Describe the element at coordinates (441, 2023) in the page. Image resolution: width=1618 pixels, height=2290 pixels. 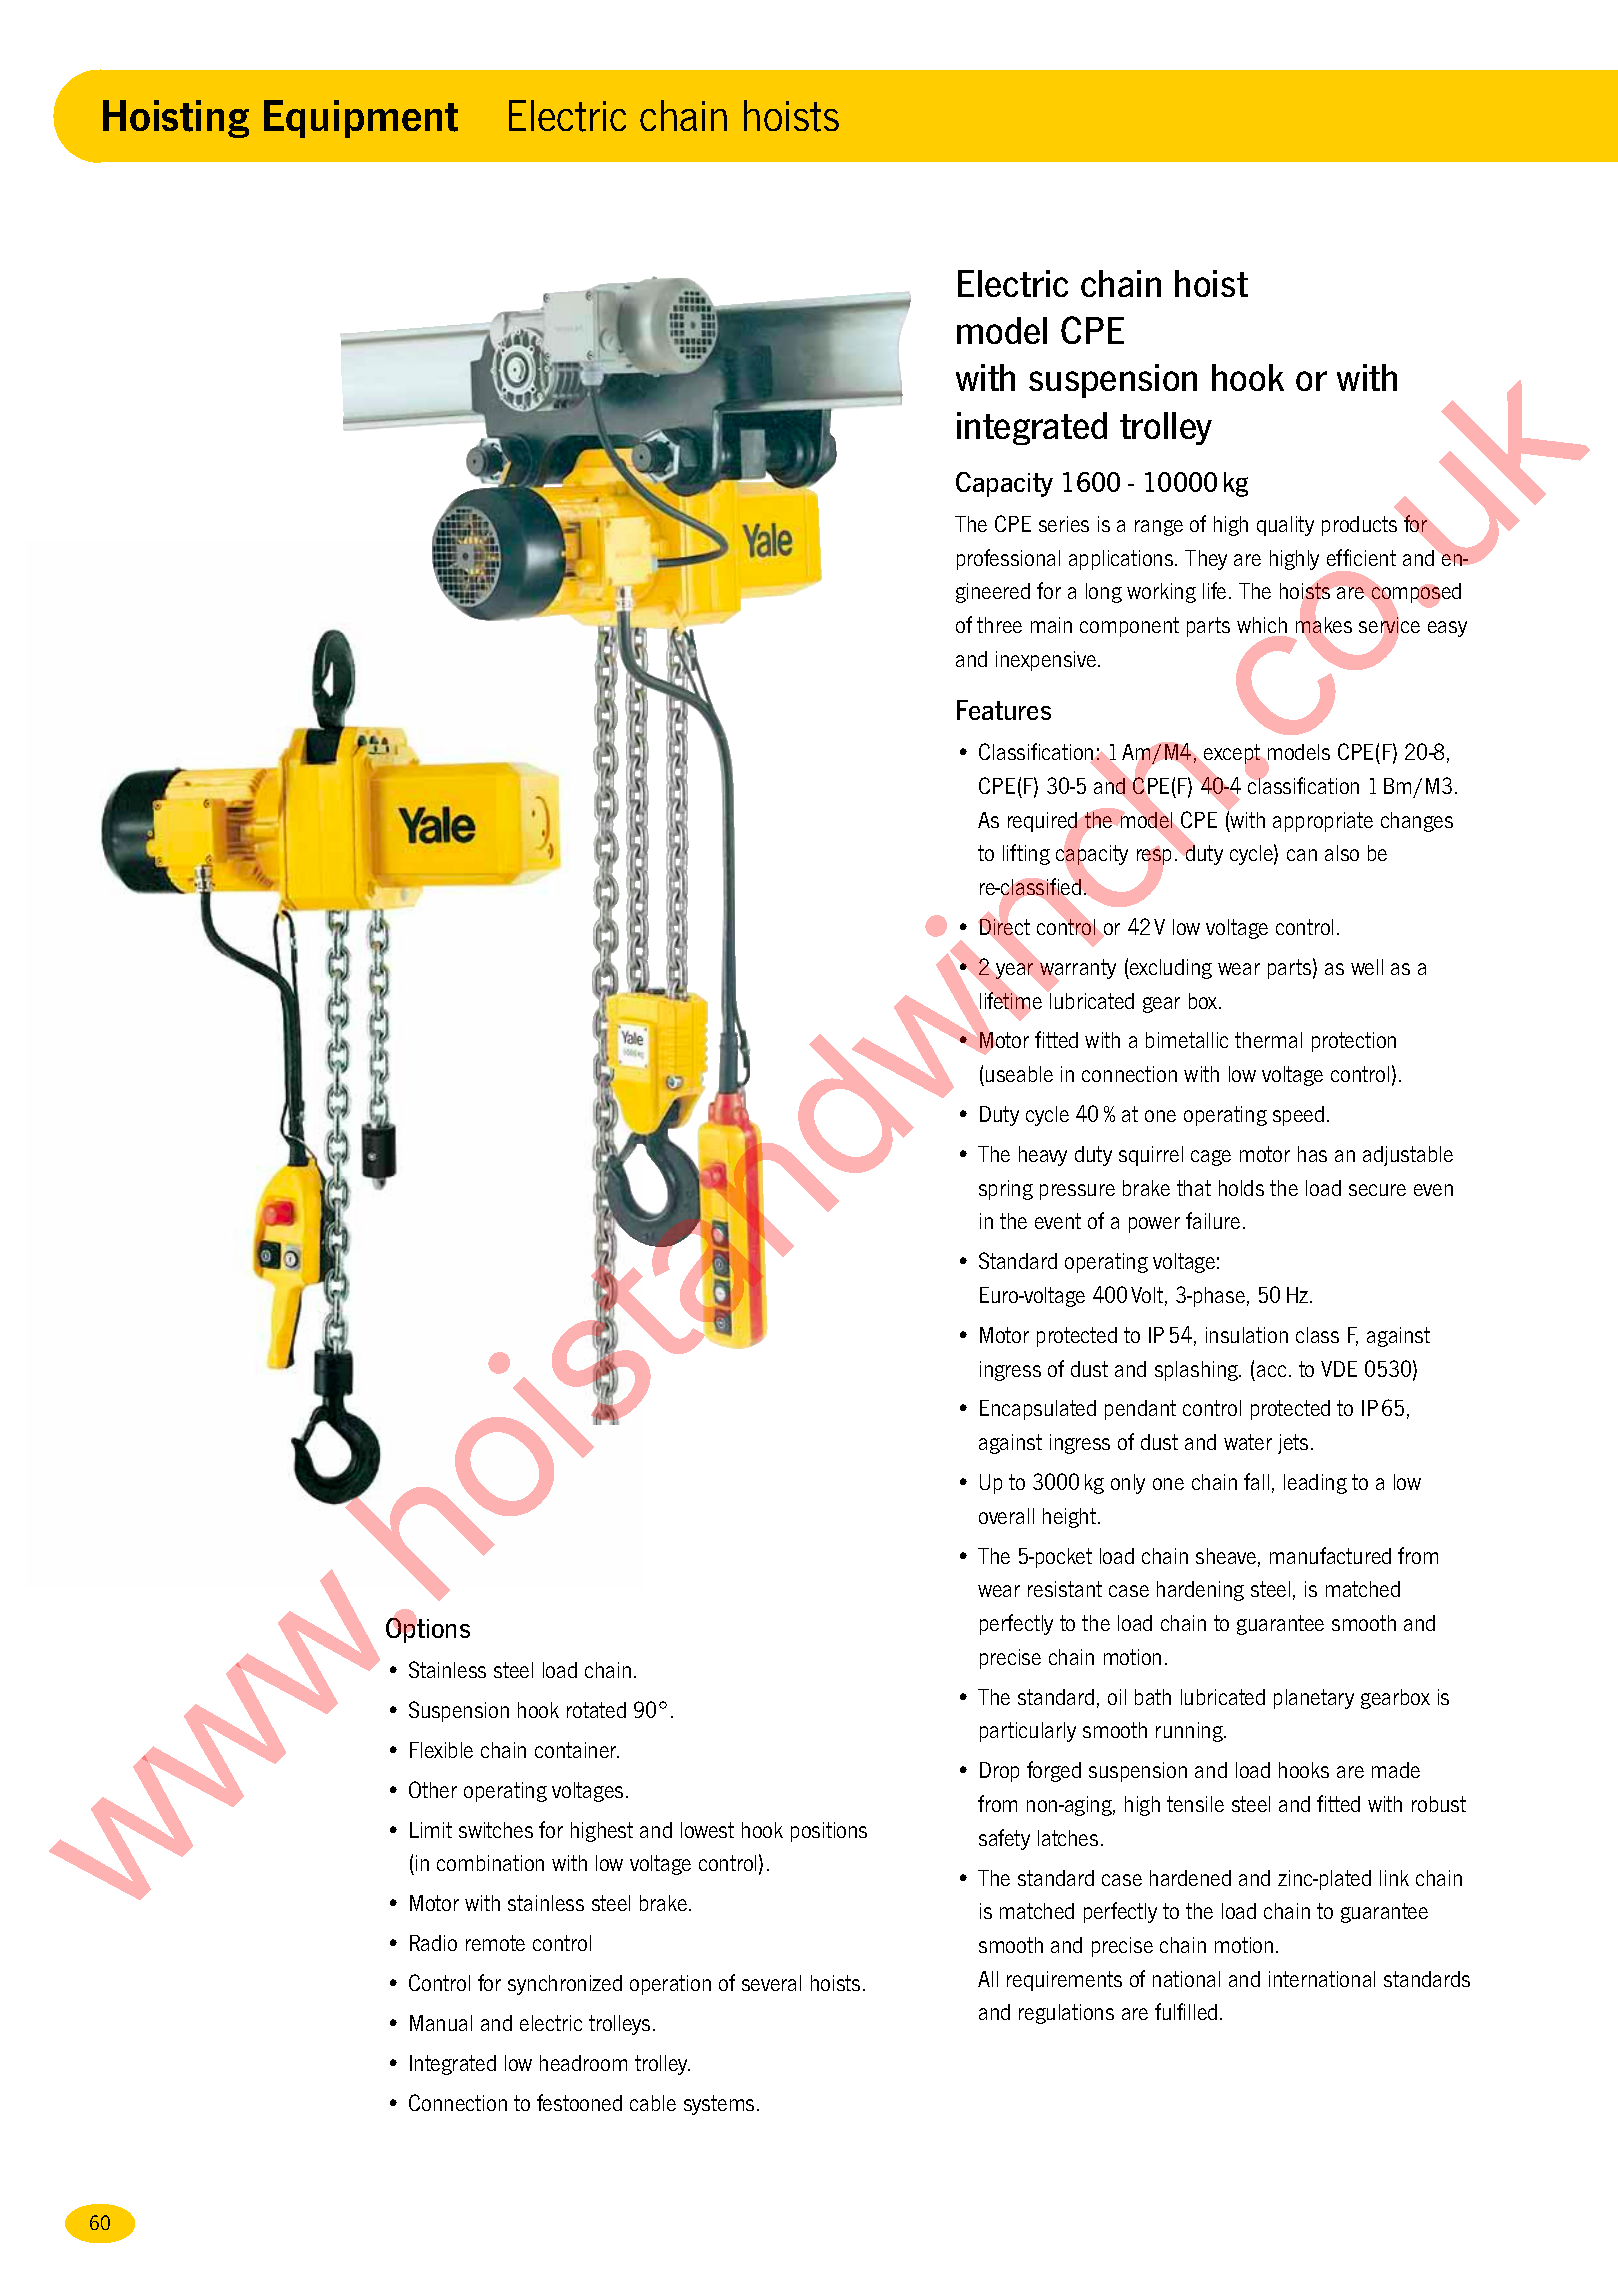
I see `Manual` at that location.
